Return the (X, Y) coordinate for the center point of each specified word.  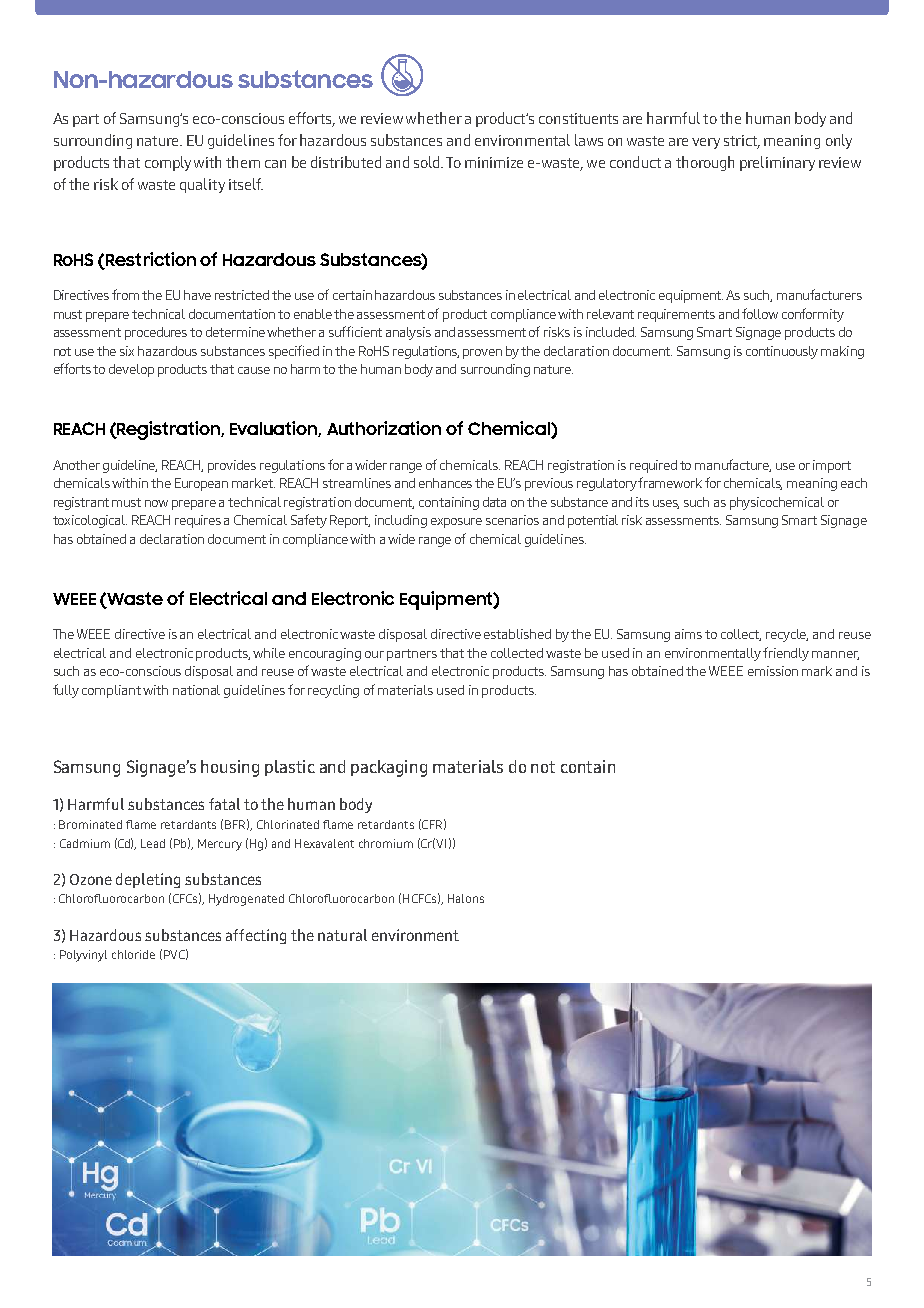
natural (342, 935)
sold (428, 162)
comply (168, 163)
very (706, 143)
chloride (133, 954)
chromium (386, 843)
